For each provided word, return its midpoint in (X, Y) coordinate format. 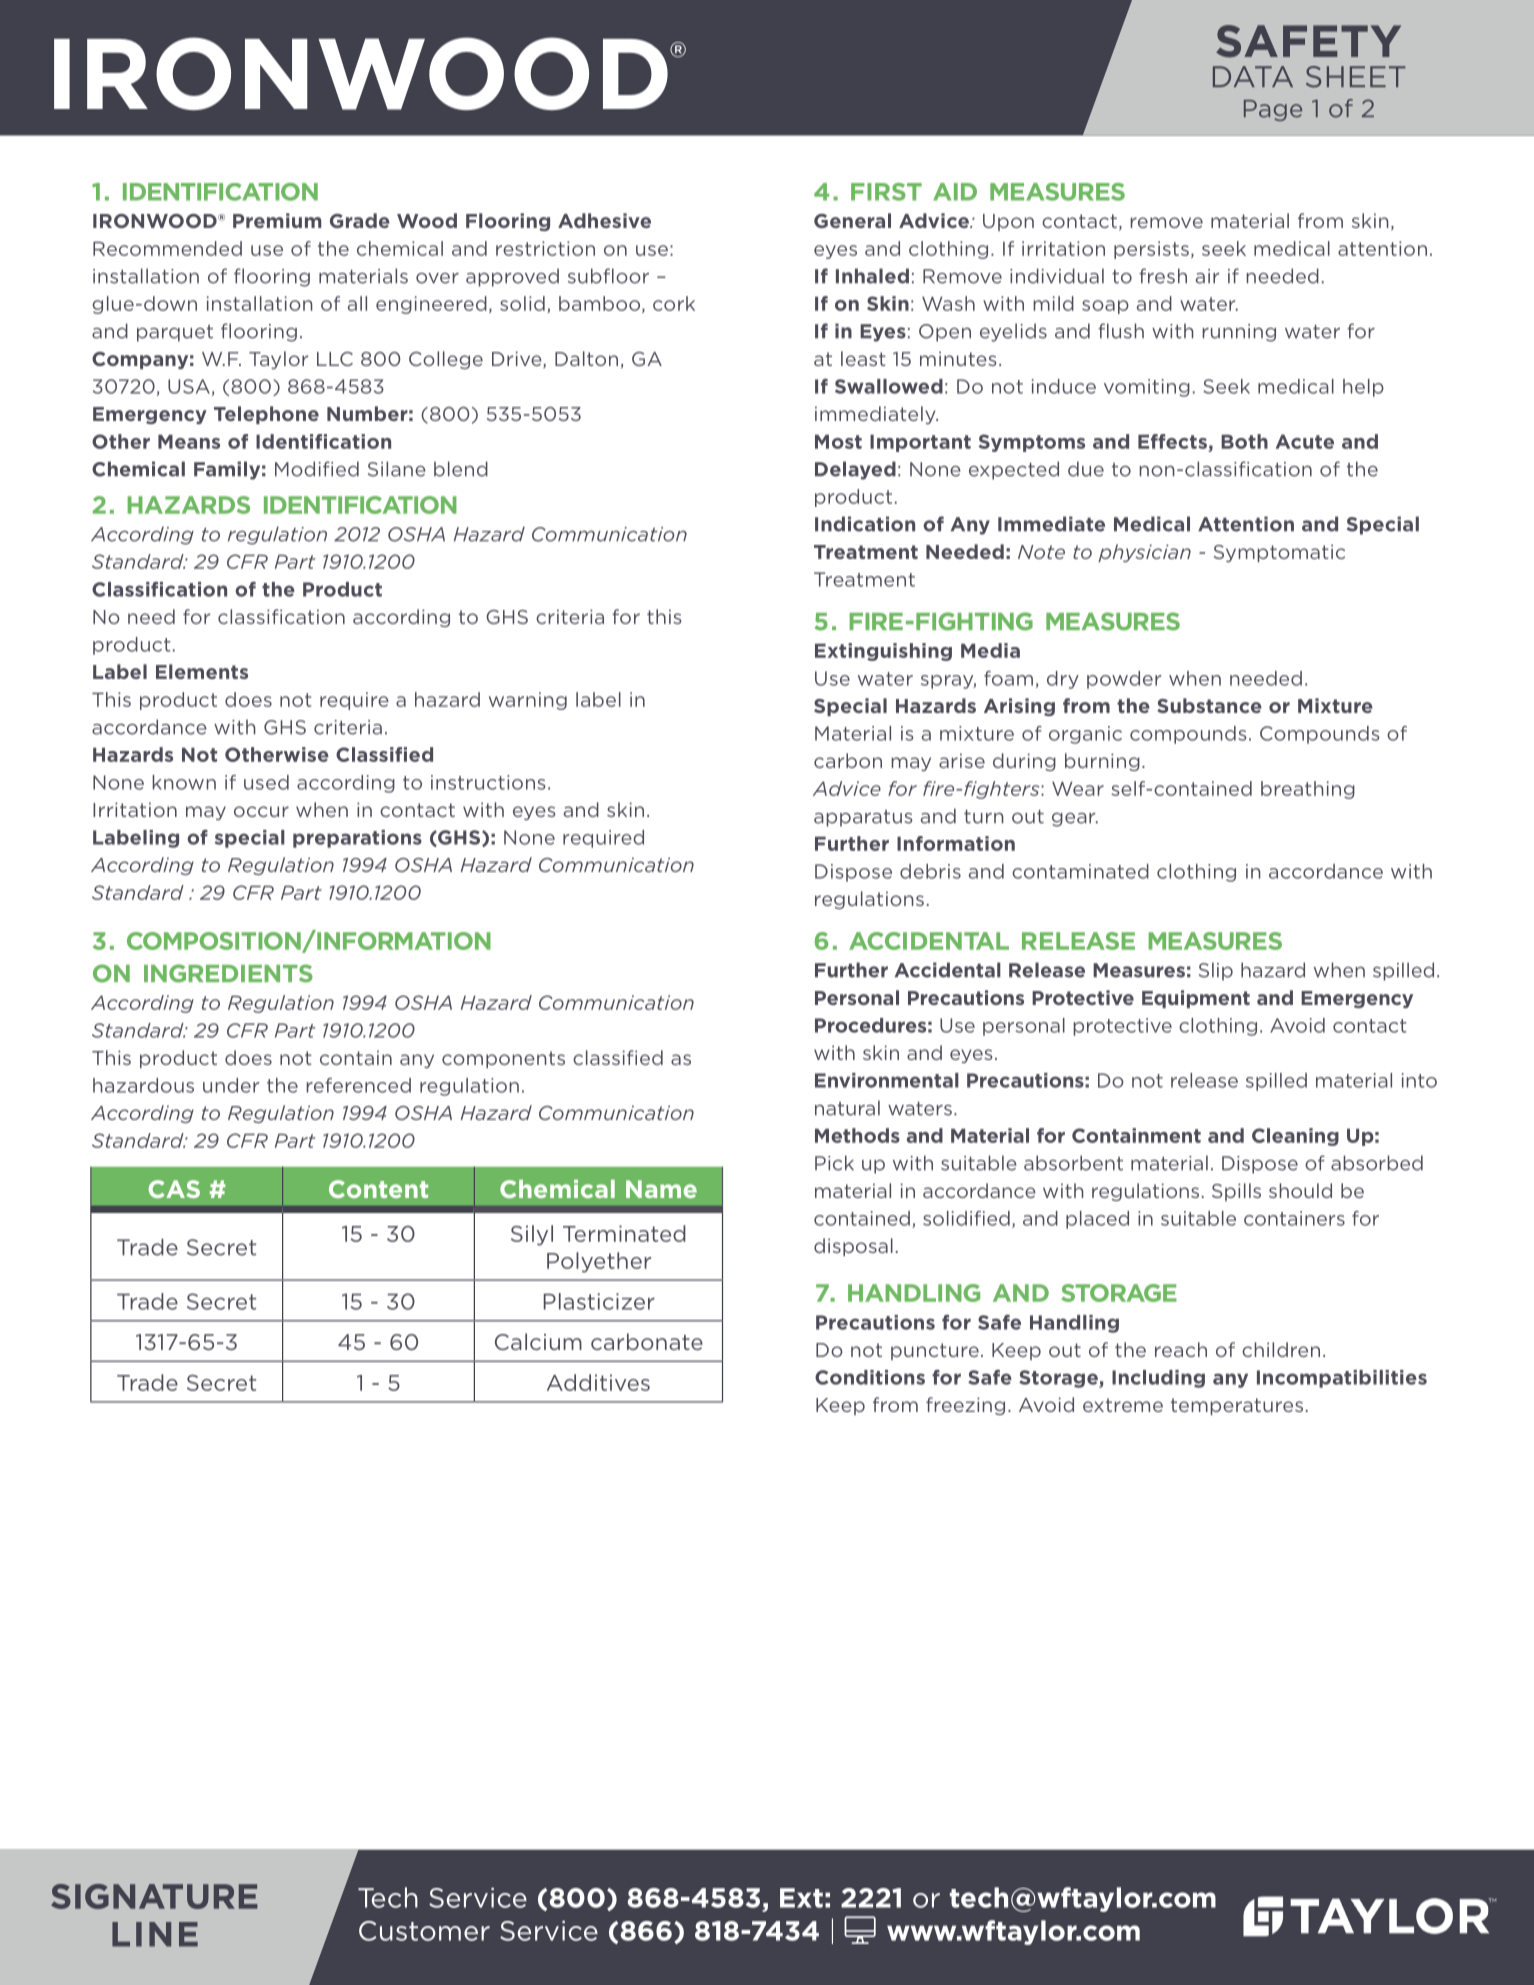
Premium (277, 220)
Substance (1209, 705)
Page (1273, 110)
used (266, 782)
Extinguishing (883, 652)
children (1281, 1349)
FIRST (886, 192)
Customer (424, 1931)
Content (378, 1189)
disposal (853, 1247)
